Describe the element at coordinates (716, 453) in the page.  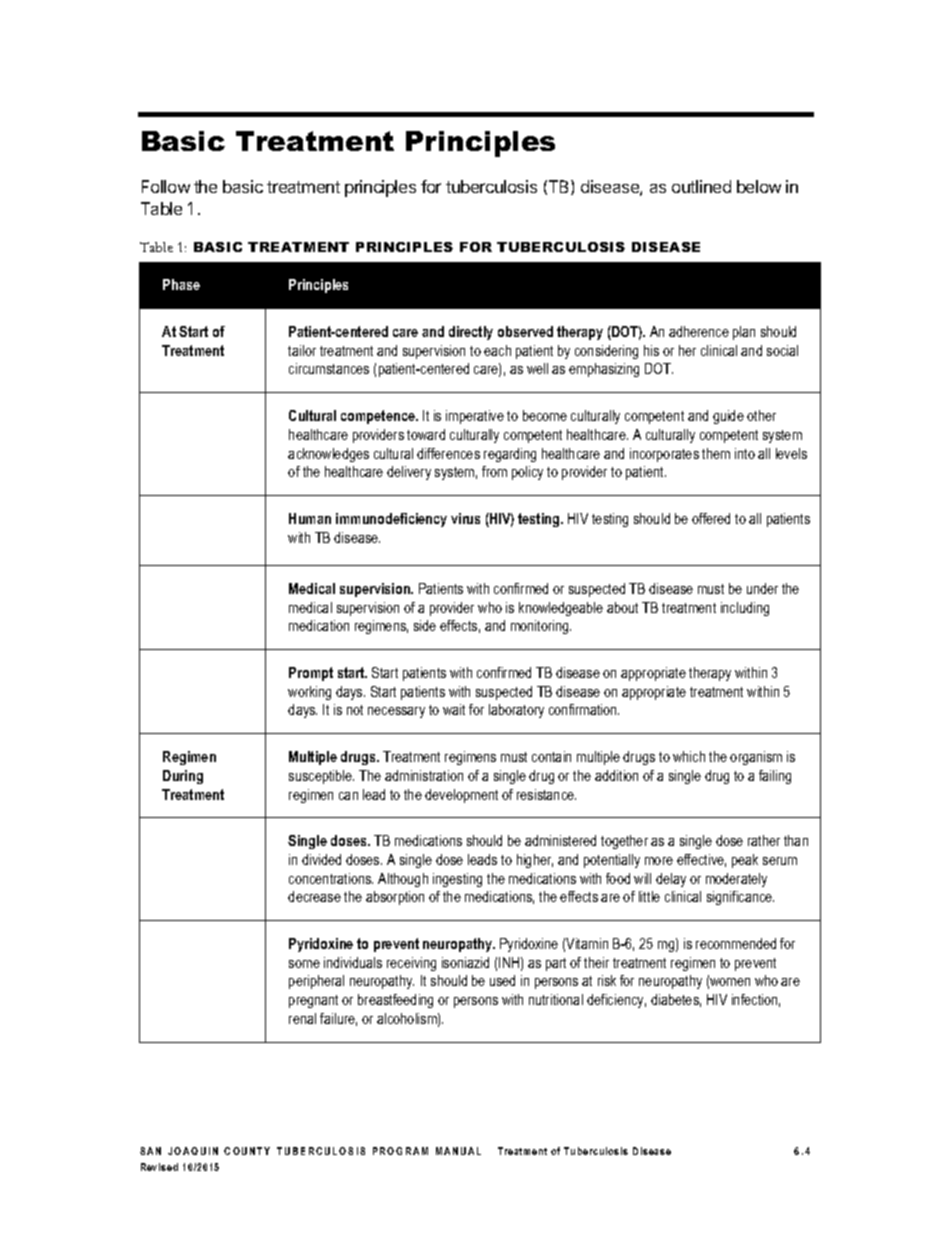
I see `them` at that location.
